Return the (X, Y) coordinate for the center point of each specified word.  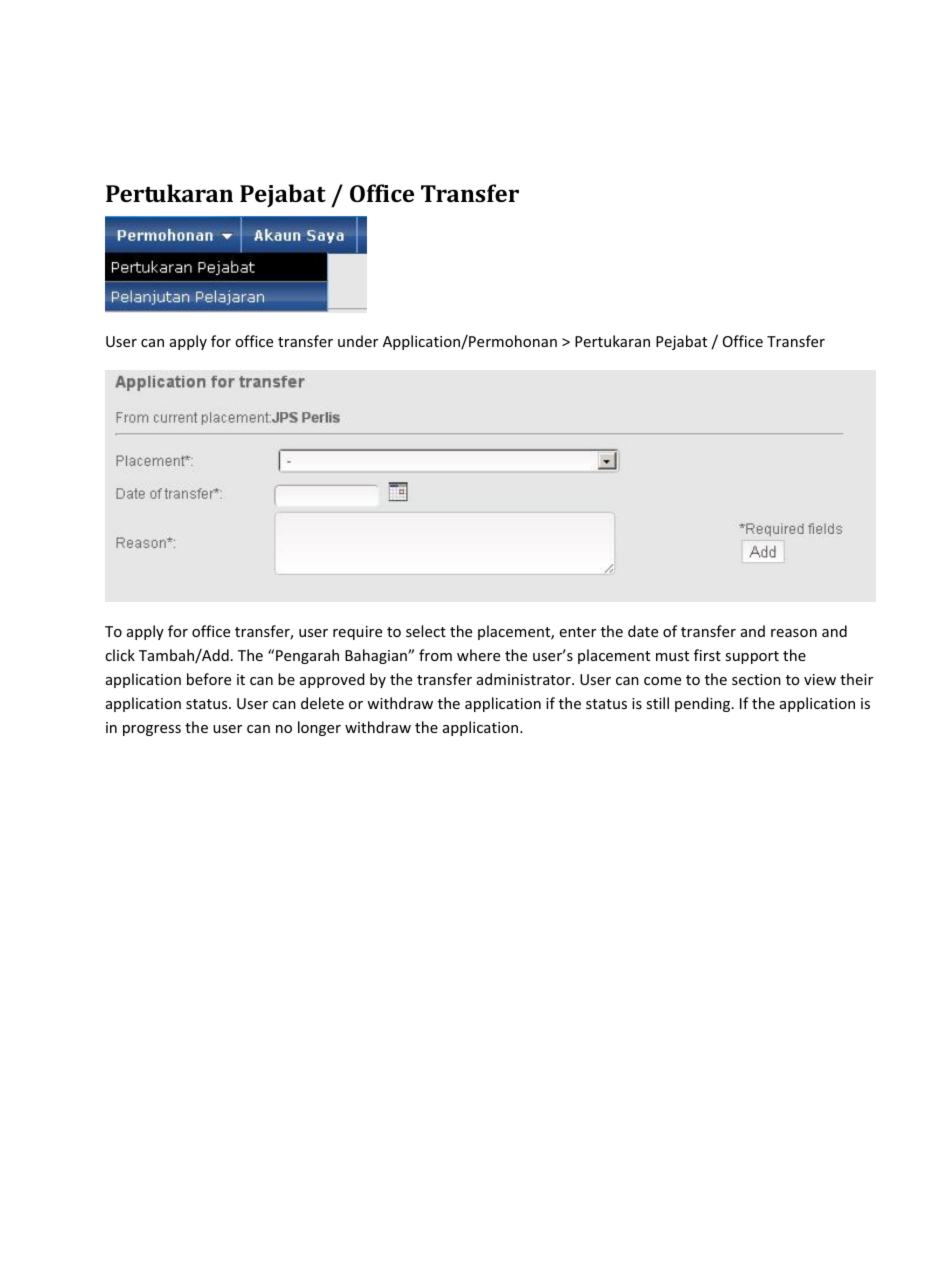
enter (578, 632)
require (357, 633)
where (478, 655)
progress (152, 730)
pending (704, 704)
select (426, 631)
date (643, 631)
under (358, 341)
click (120, 655)
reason (794, 633)
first (707, 655)
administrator (525, 679)
